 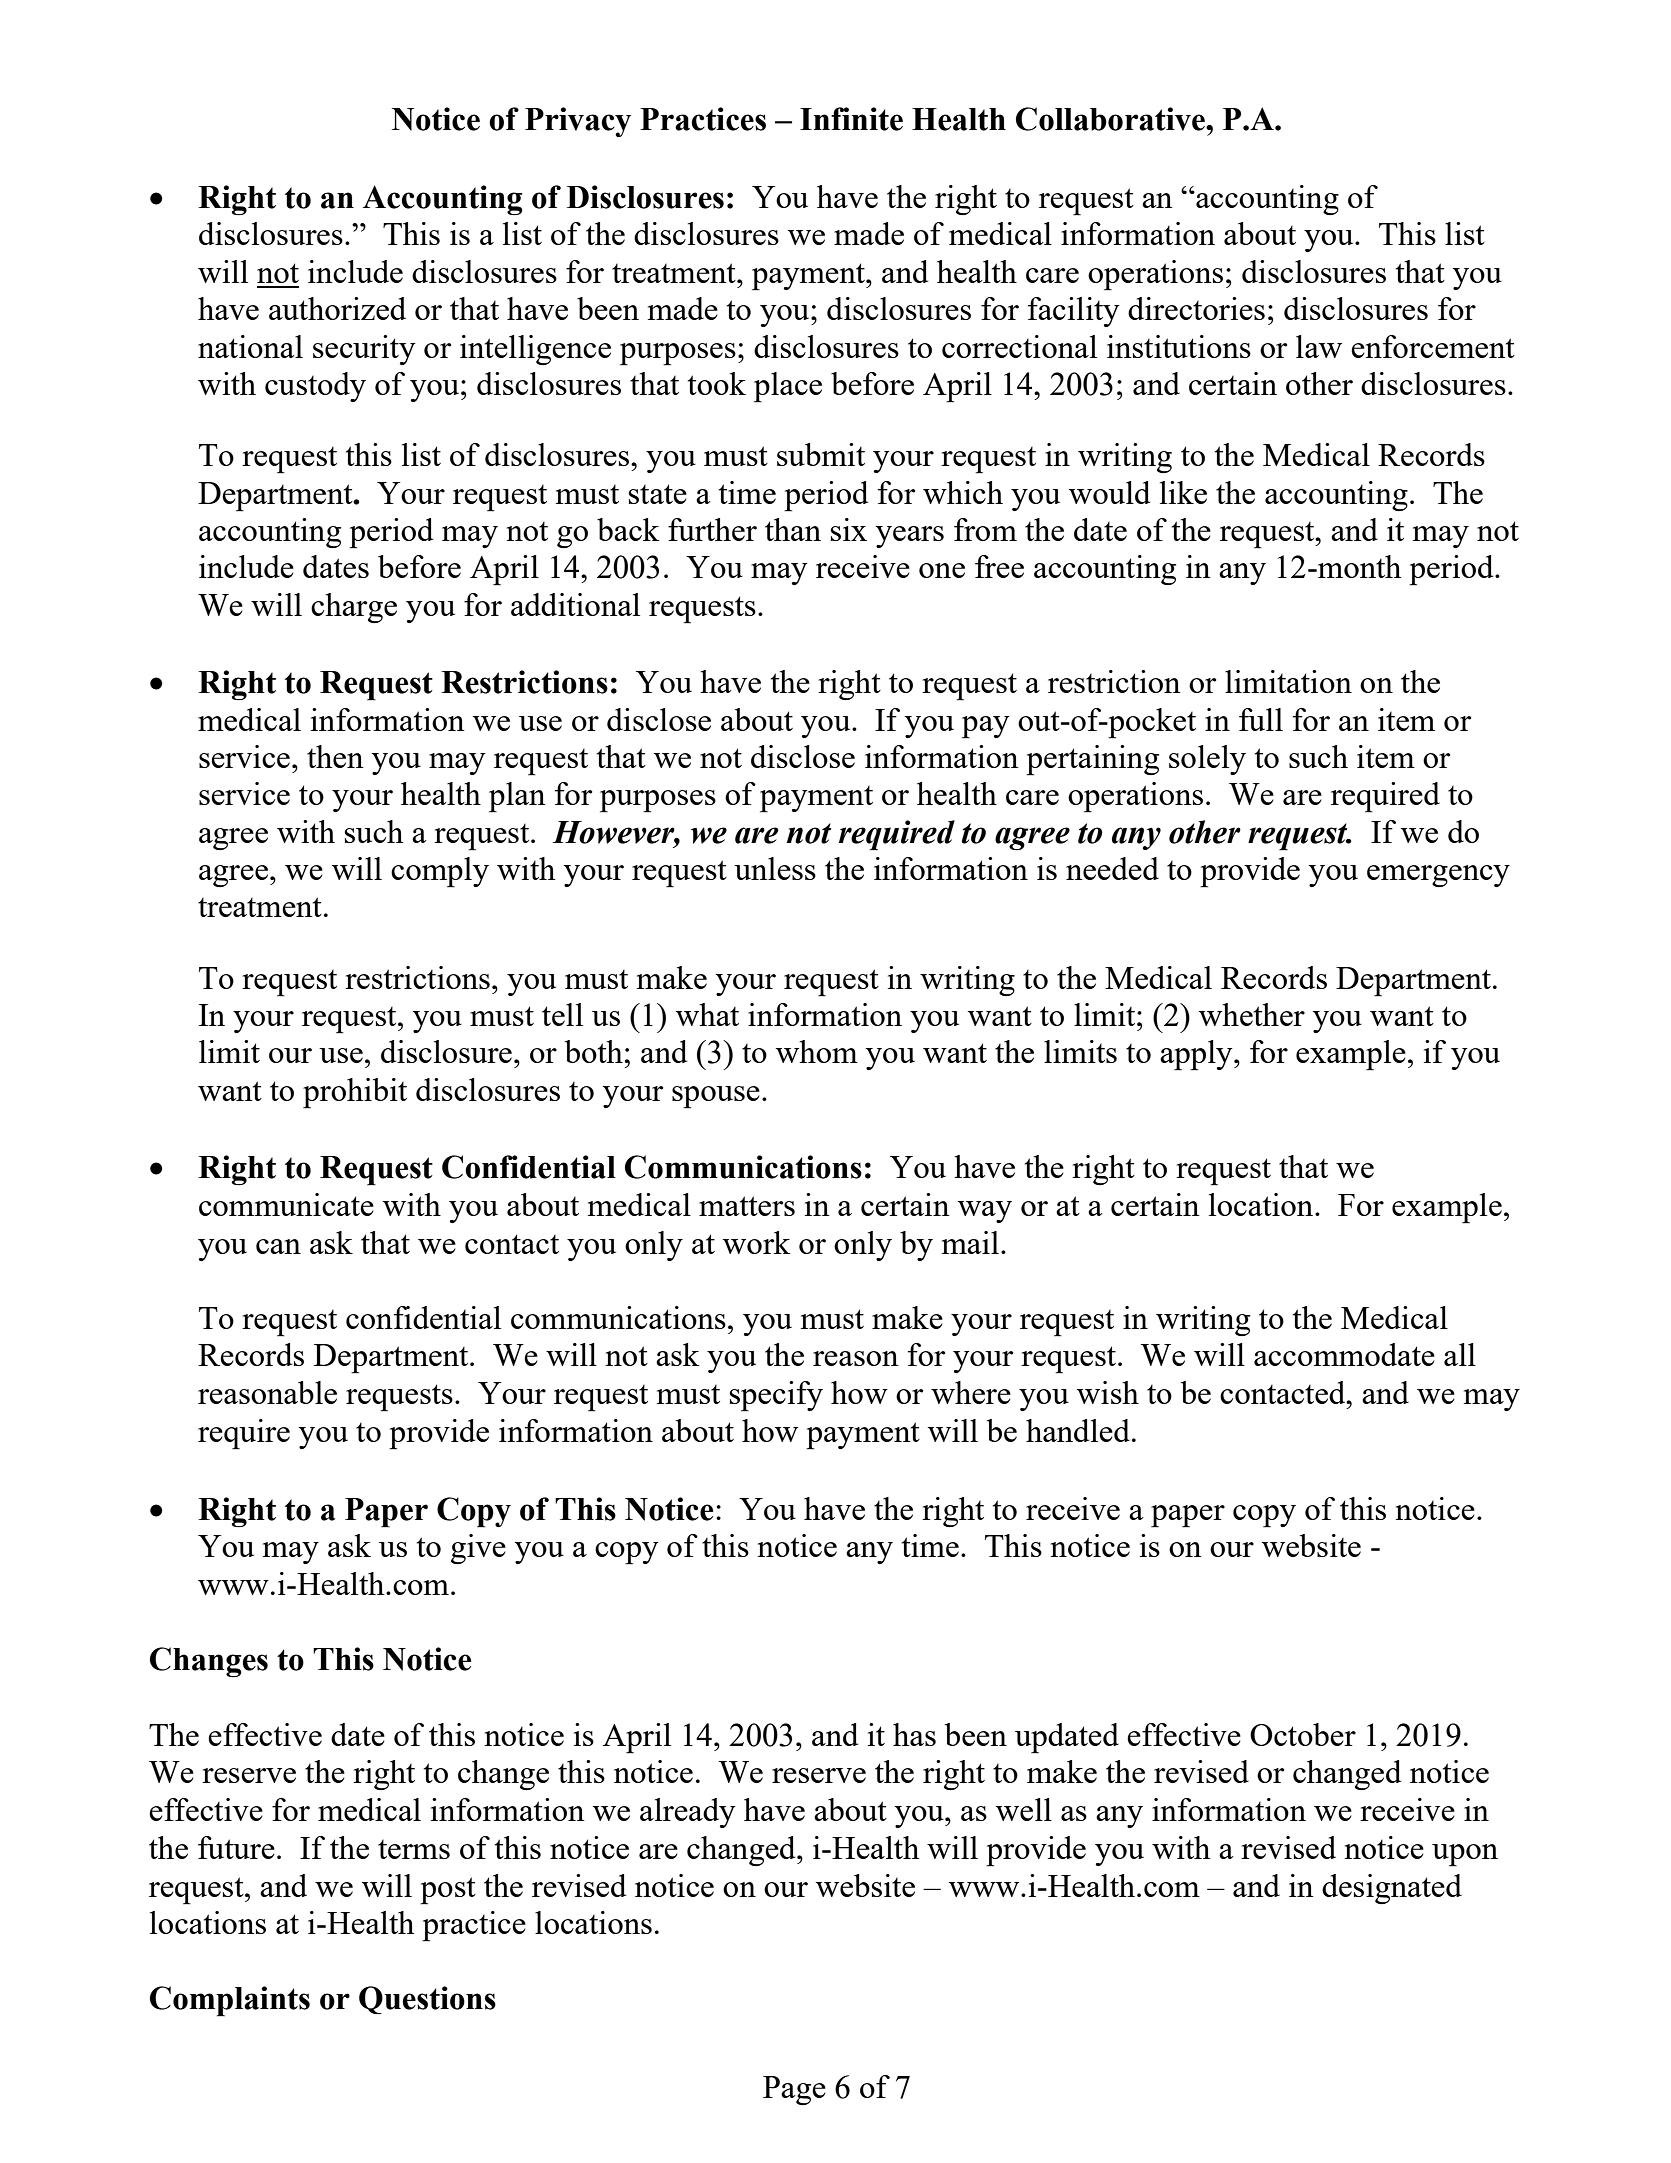 What do you see at coordinates (337, 308) in the image?
I see `authorized` at bounding box center [337, 308].
